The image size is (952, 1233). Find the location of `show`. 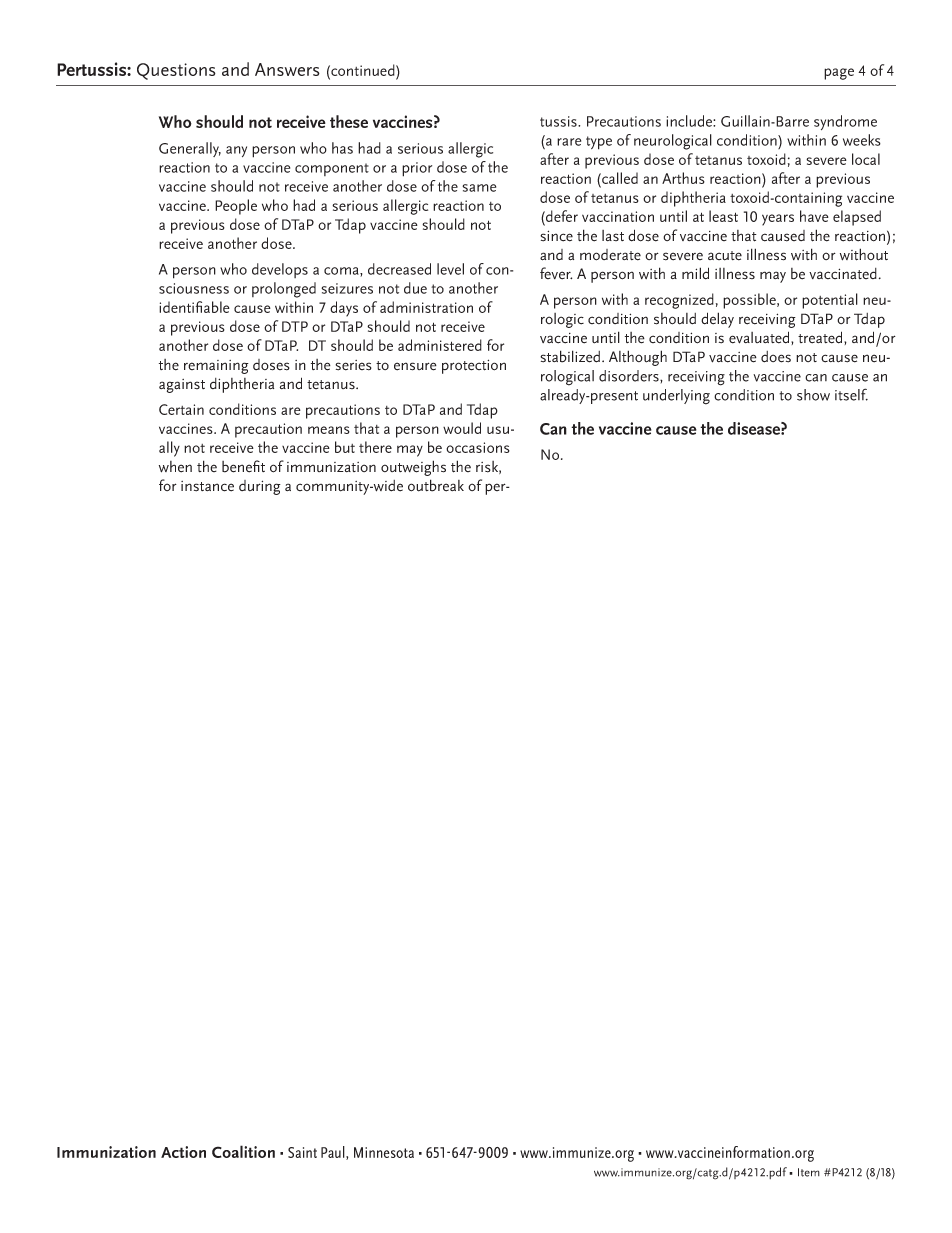

show is located at coordinates (813, 395).
